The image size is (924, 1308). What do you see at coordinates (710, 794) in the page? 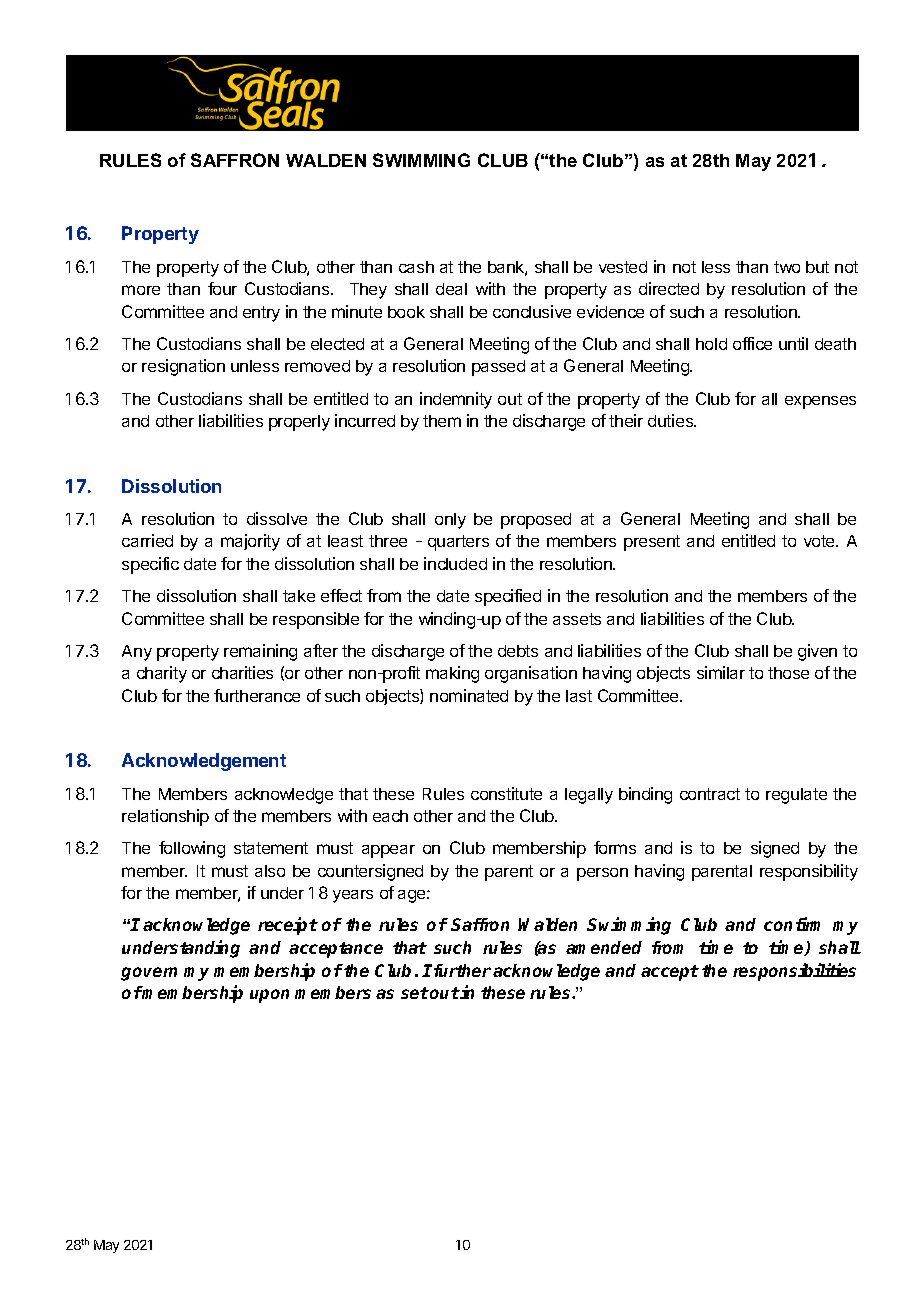
I see `contract` at bounding box center [710, 794].
